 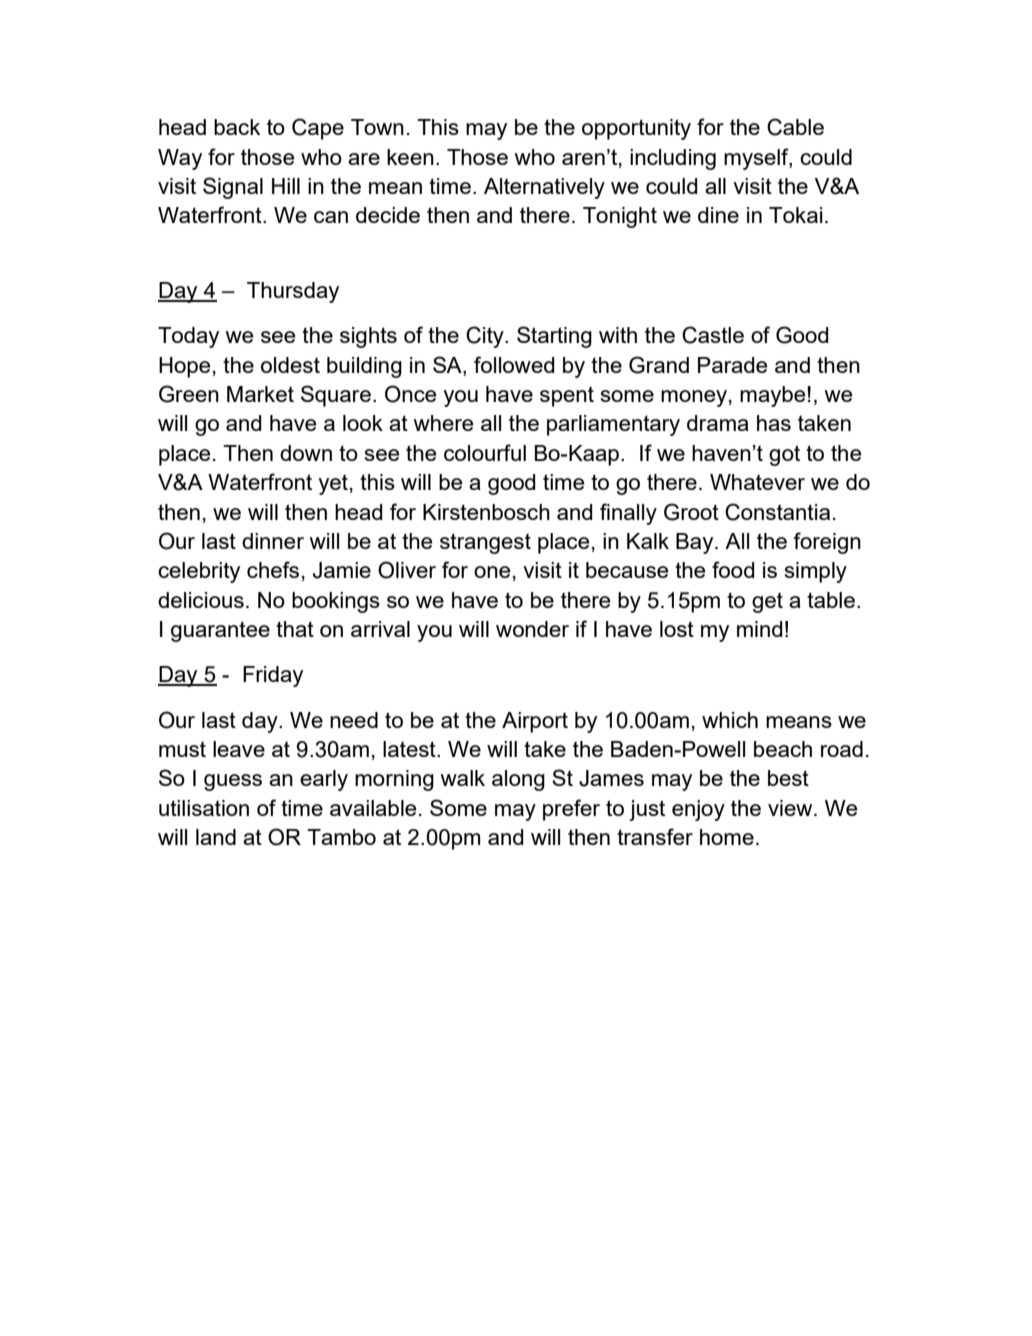 I want to click on has, so click(x=774, y=423).
